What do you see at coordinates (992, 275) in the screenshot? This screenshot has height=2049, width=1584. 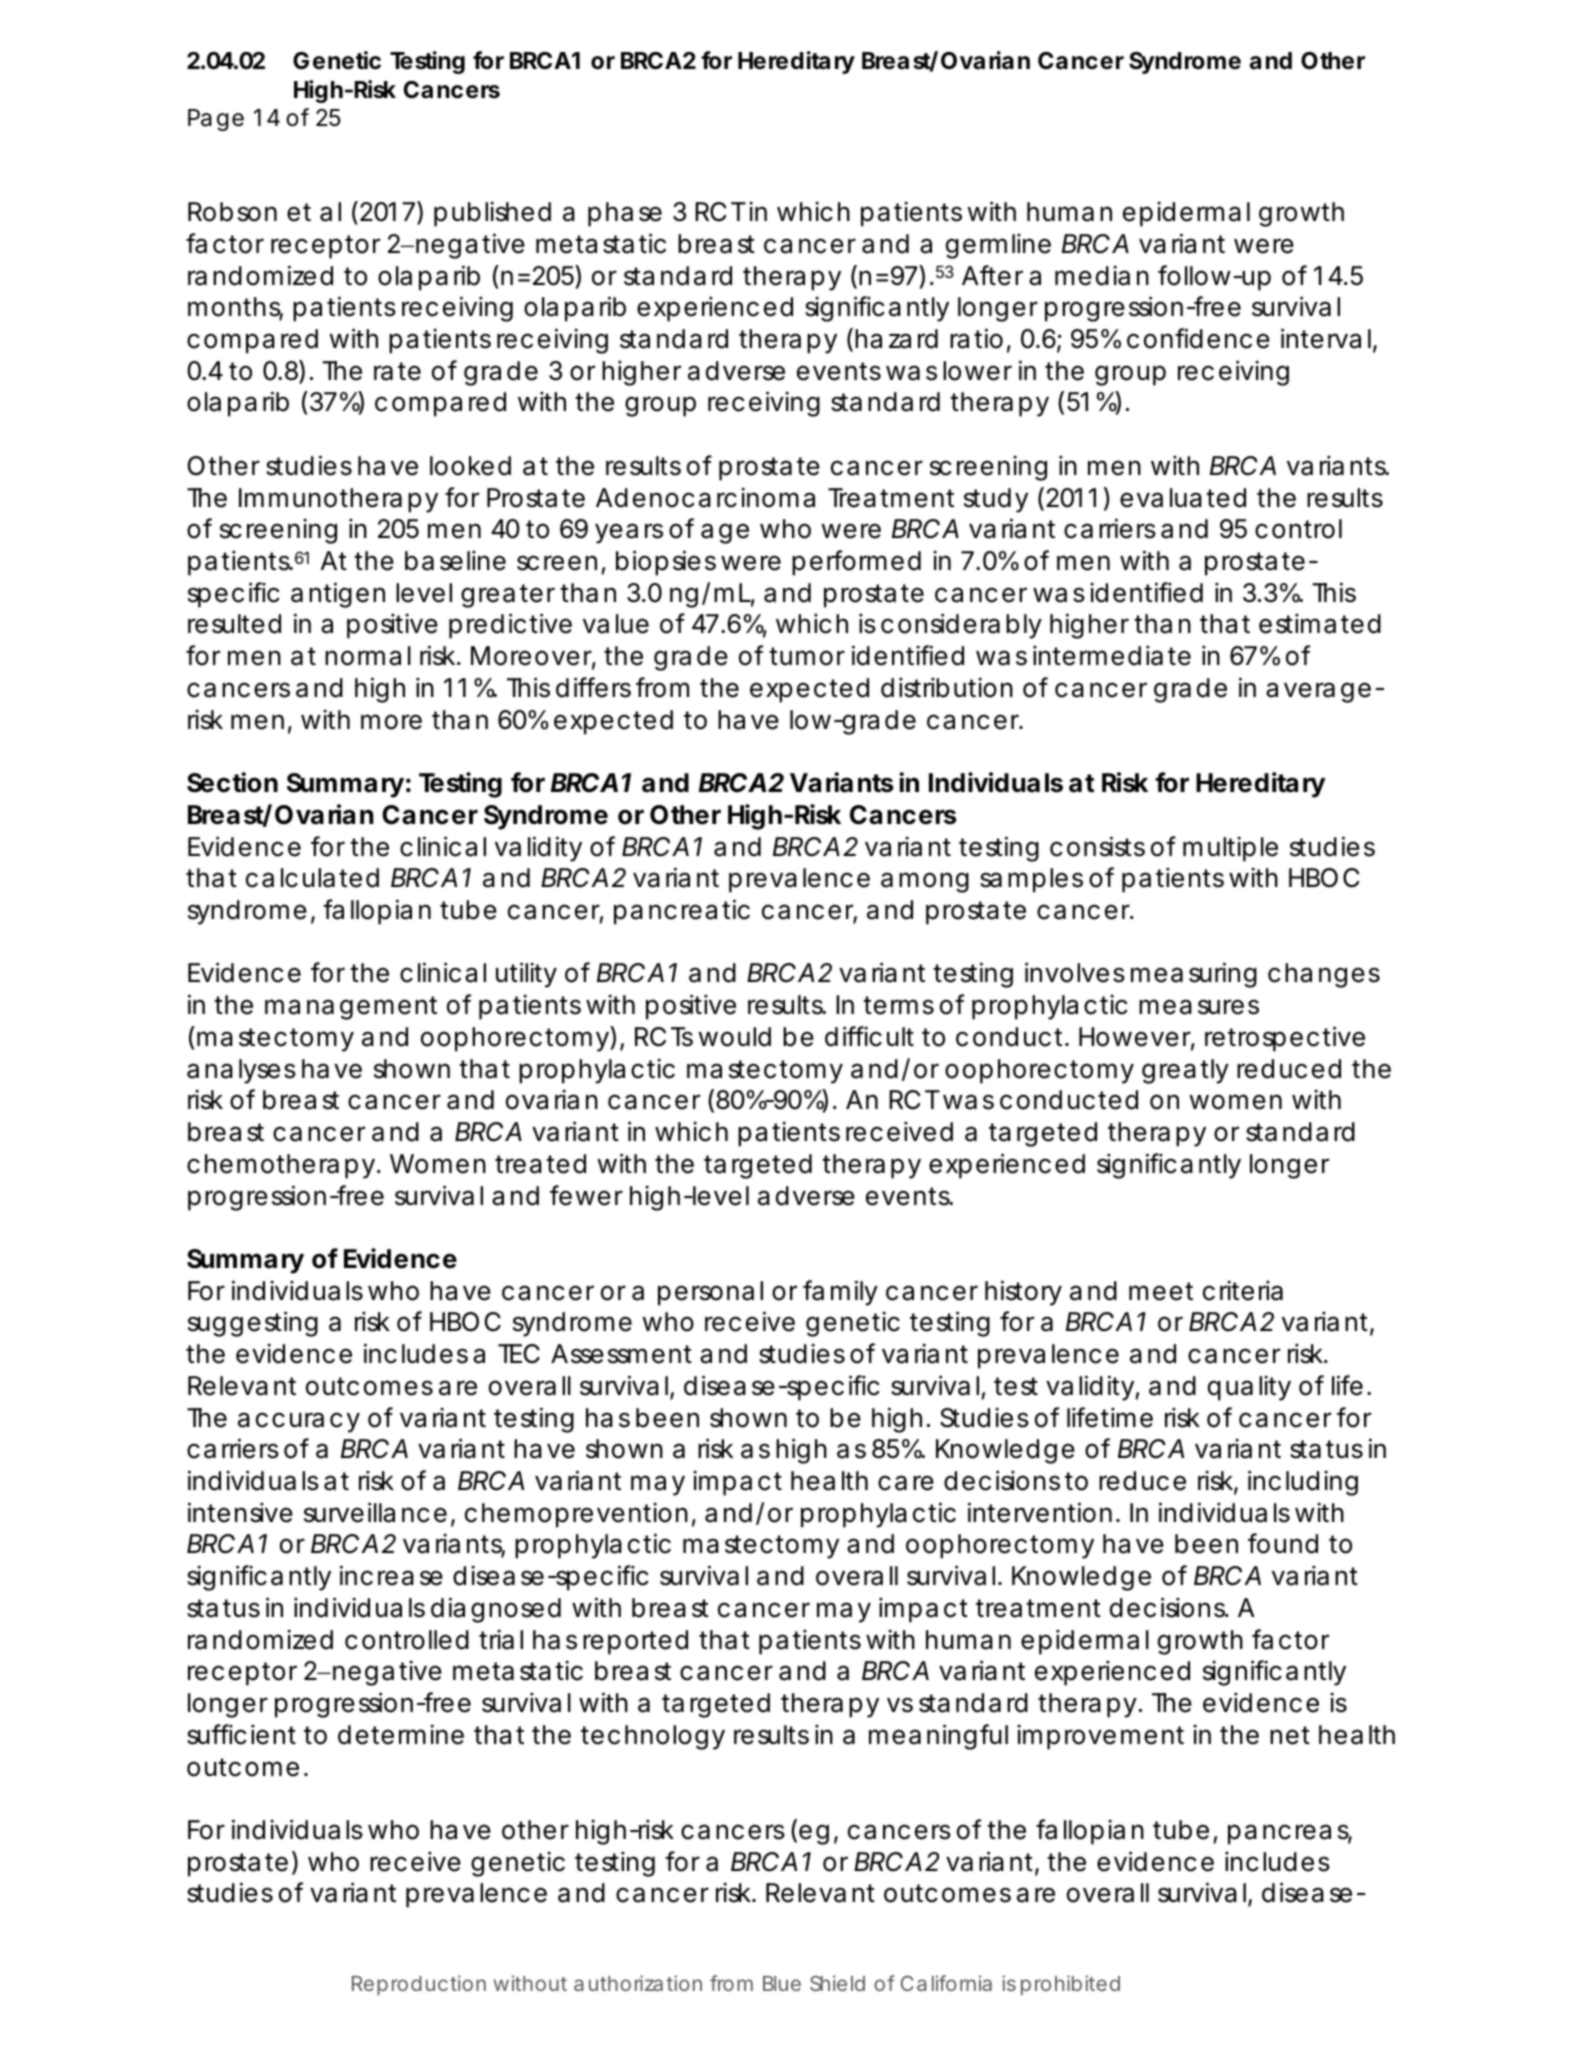 I see `After` at bounding box center [992, 275].
